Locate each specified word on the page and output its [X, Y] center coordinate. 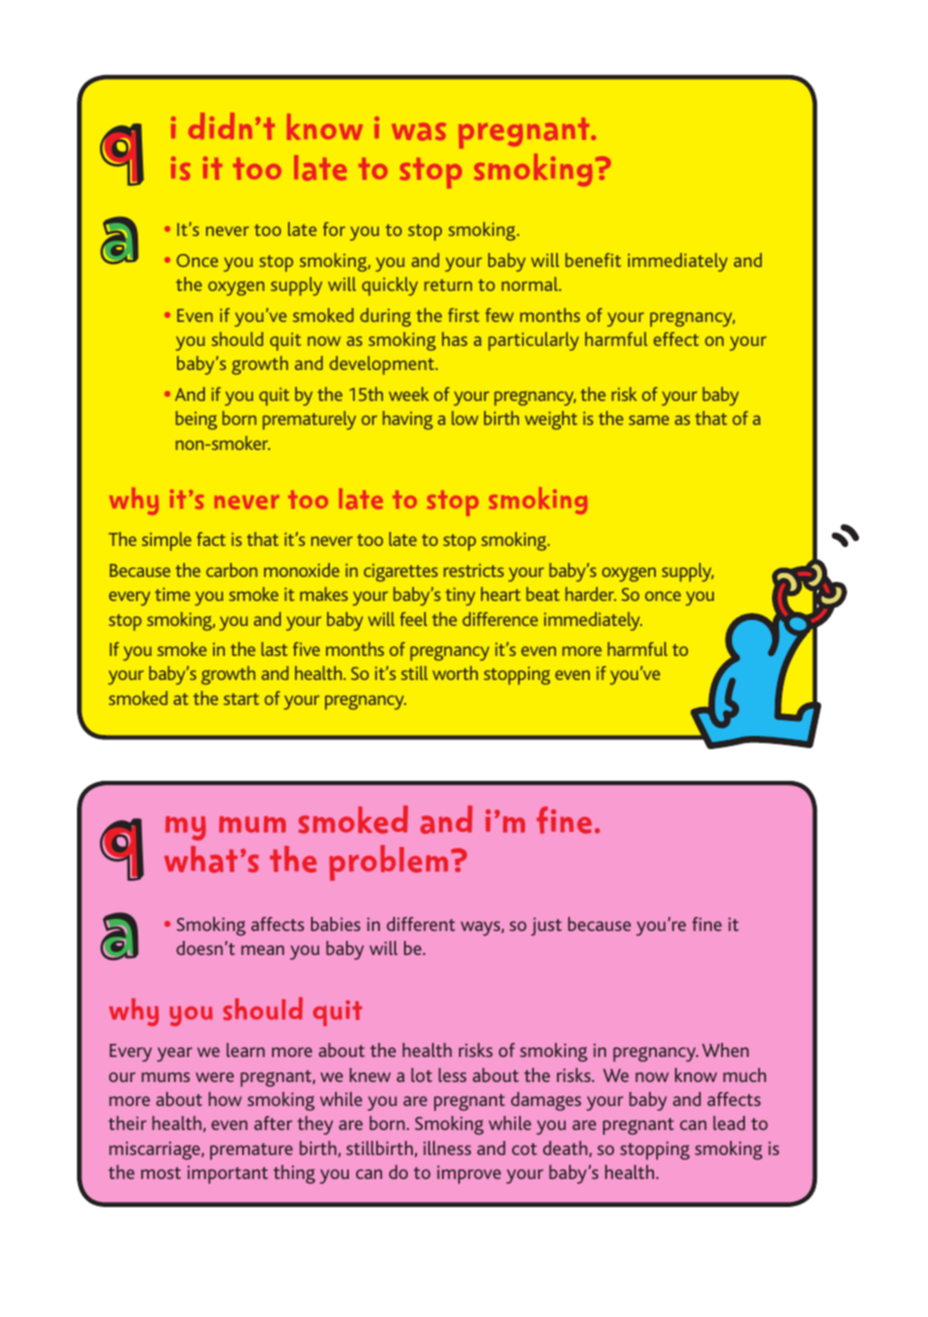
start [241, 699]
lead [729, 1123]
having [408, 420]
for [334, 229]
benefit [593, 260]
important [227, 1174]
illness [447, 1148]
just [546, 926]
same [649, 420]
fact [211, 539]
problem [388, 863]
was [419, 132]
